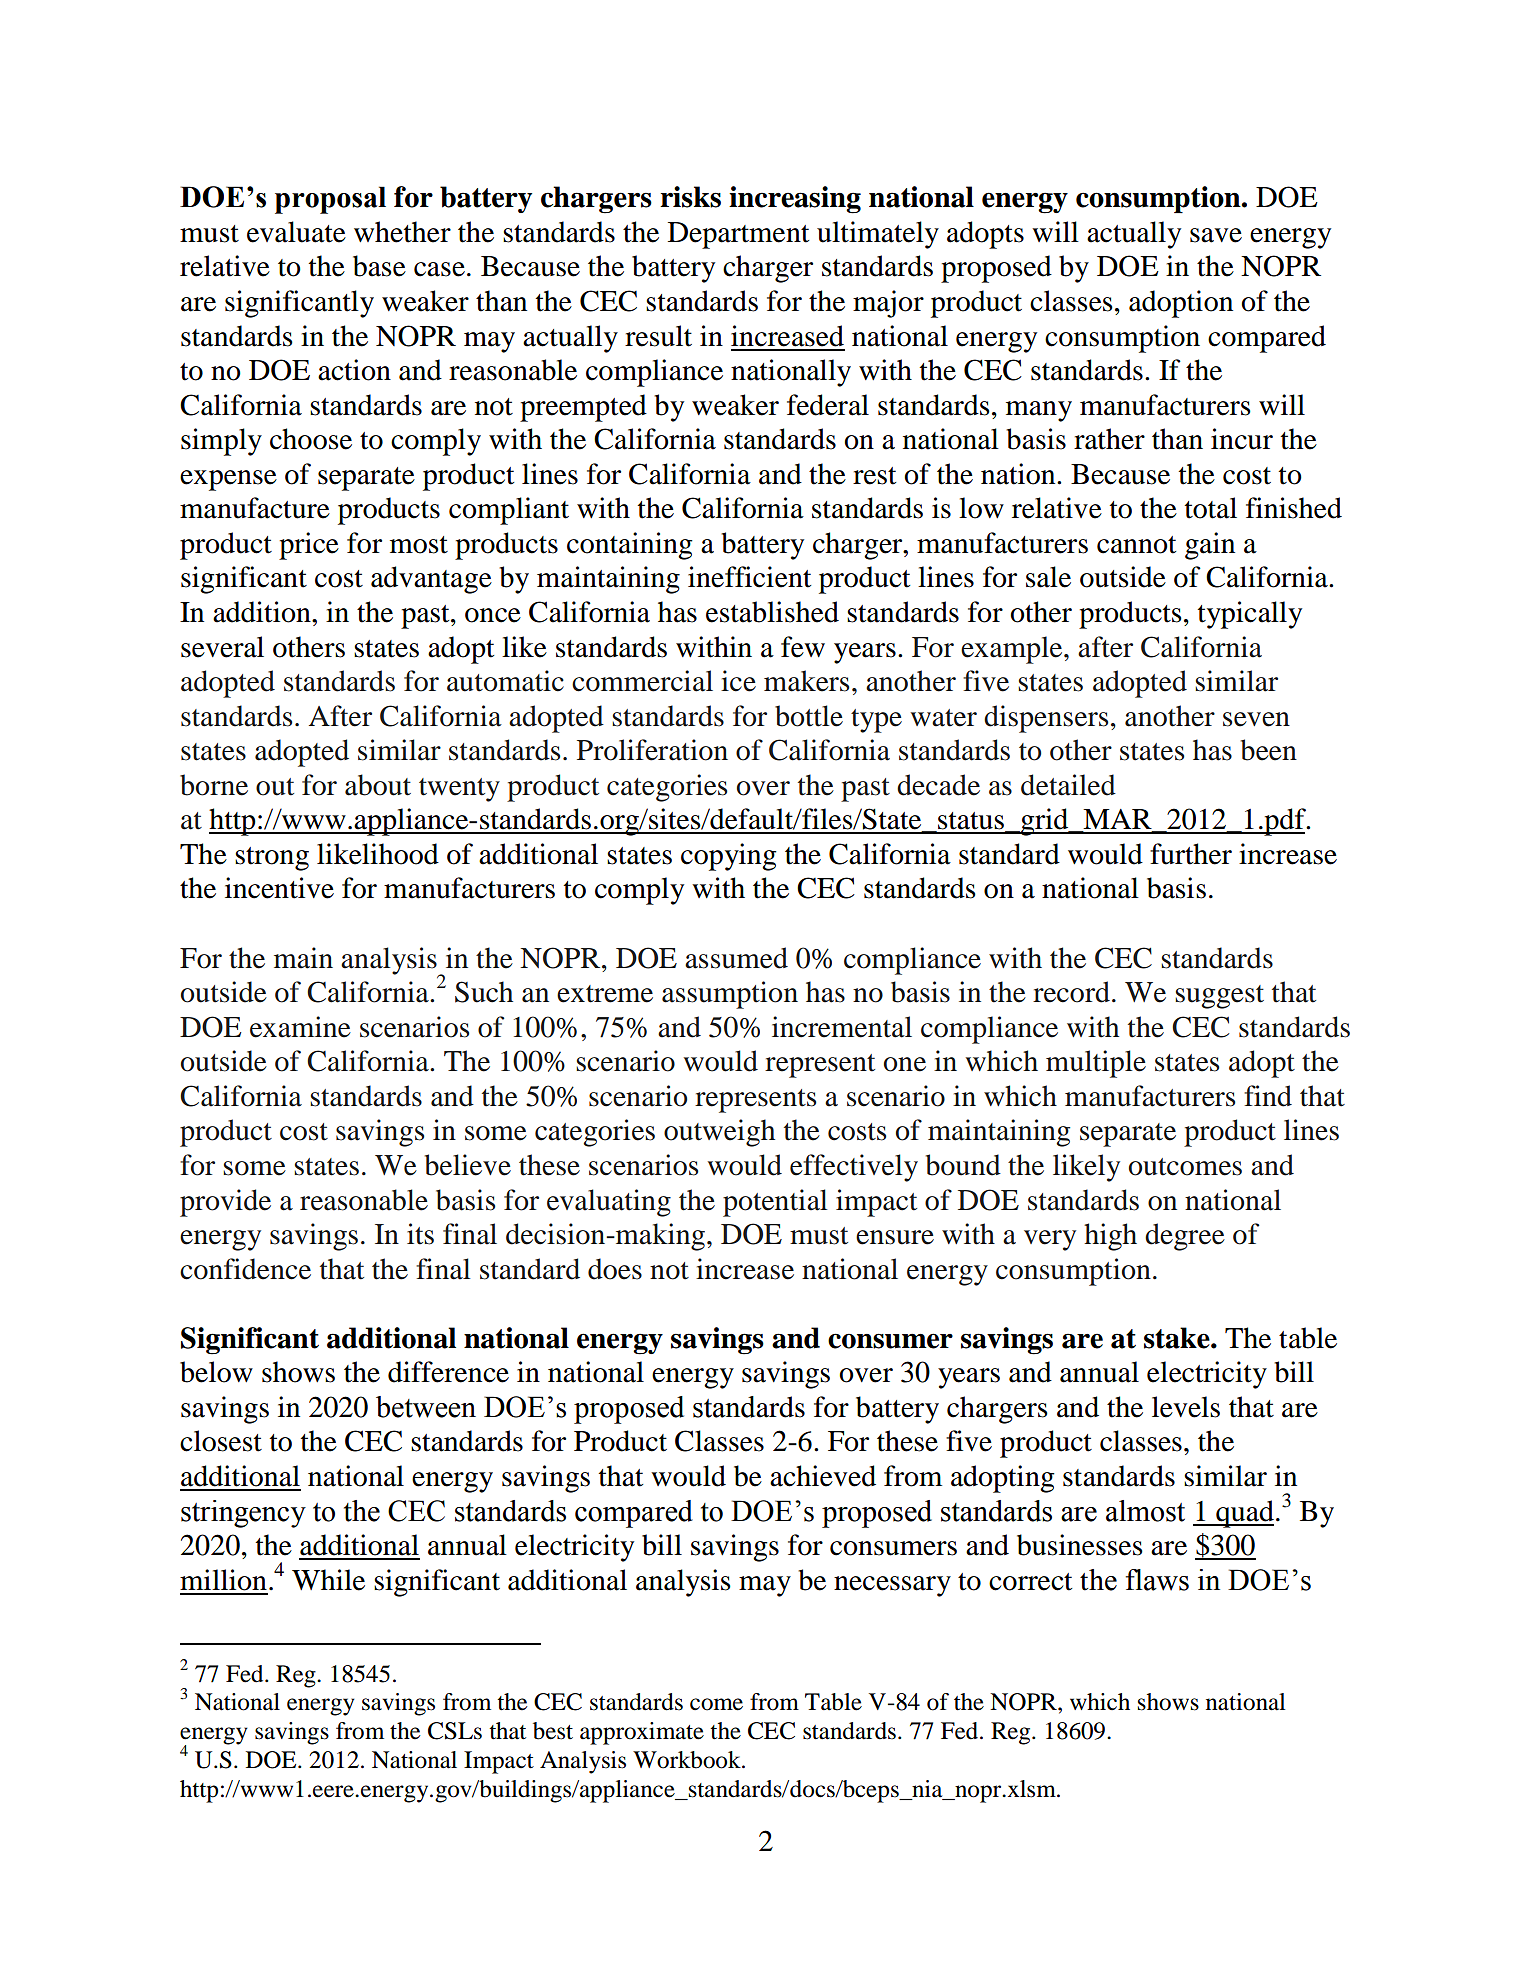 The image size is (1532, 1983). I want to click on base, so click(379, 266).
